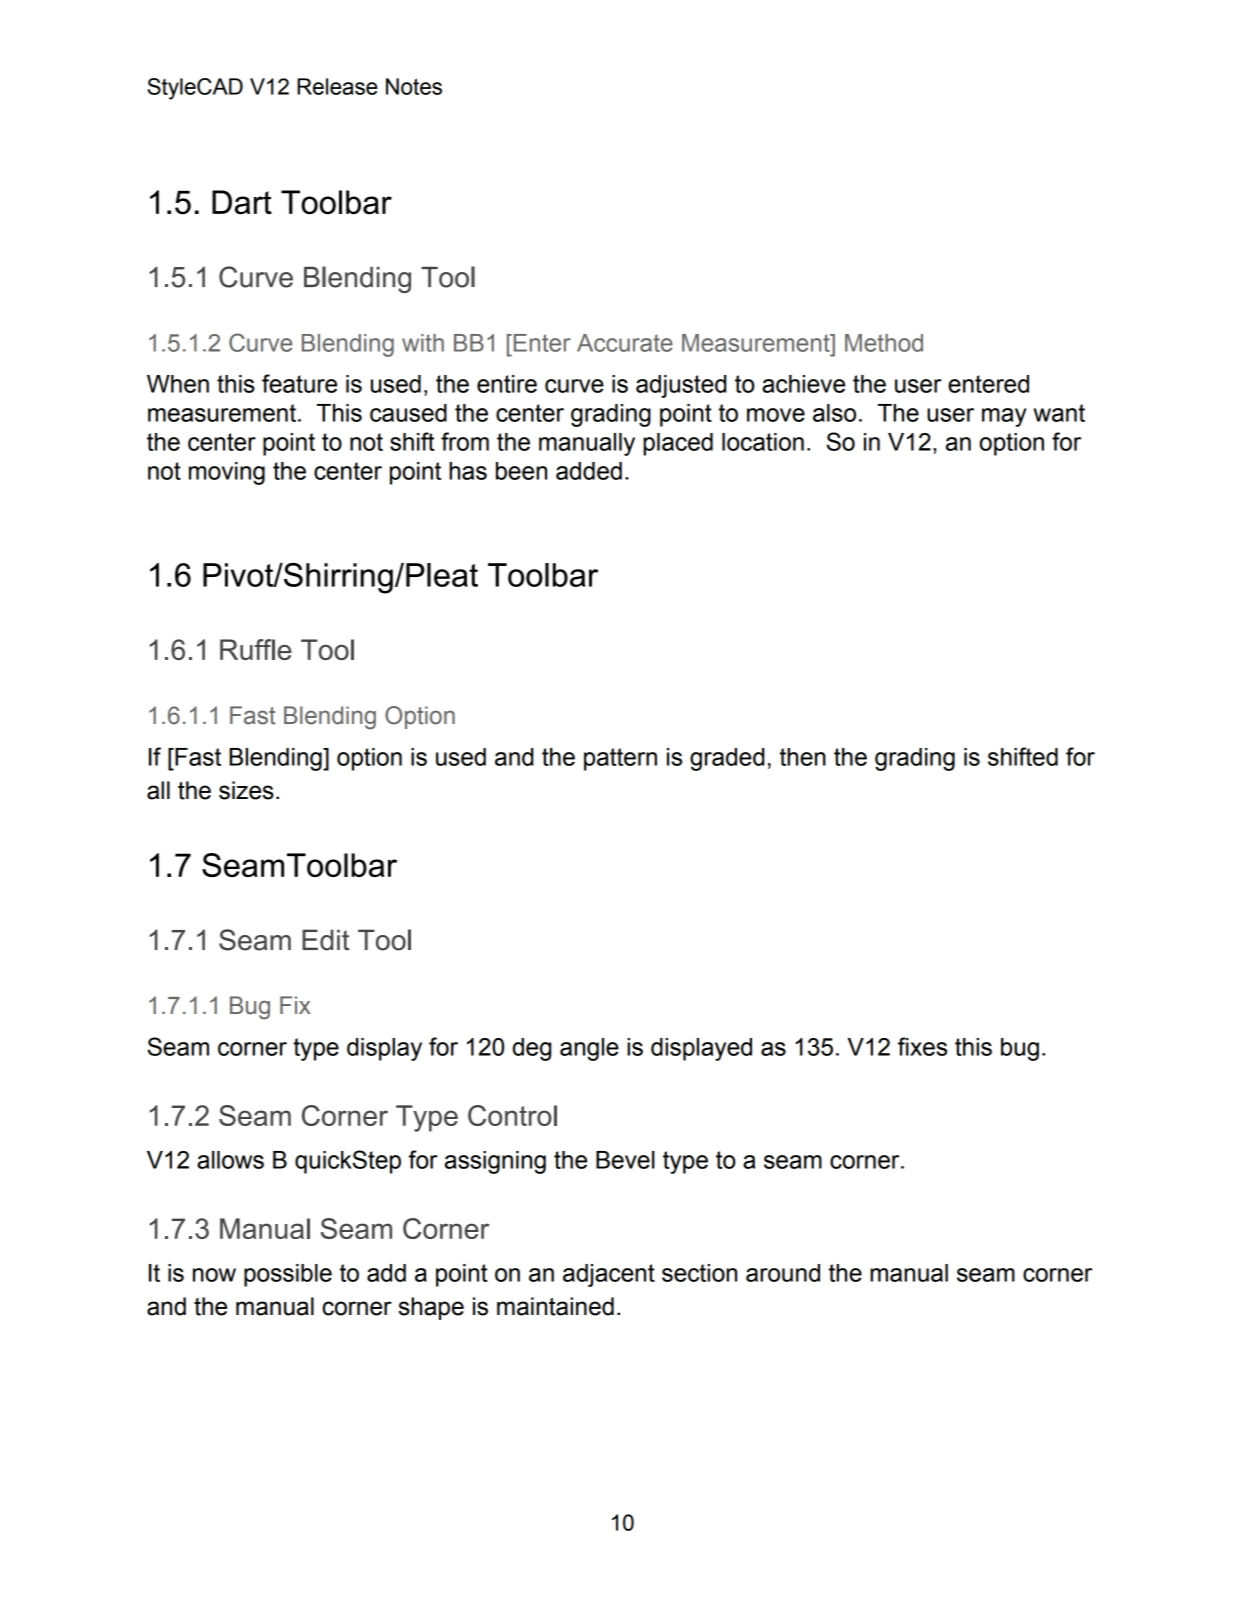 This screenshot has width=1247, height=1613. What do you see at coordinates (1004, 417) in the screenshot?
I see `may` at bounding box center [1004, 417].
